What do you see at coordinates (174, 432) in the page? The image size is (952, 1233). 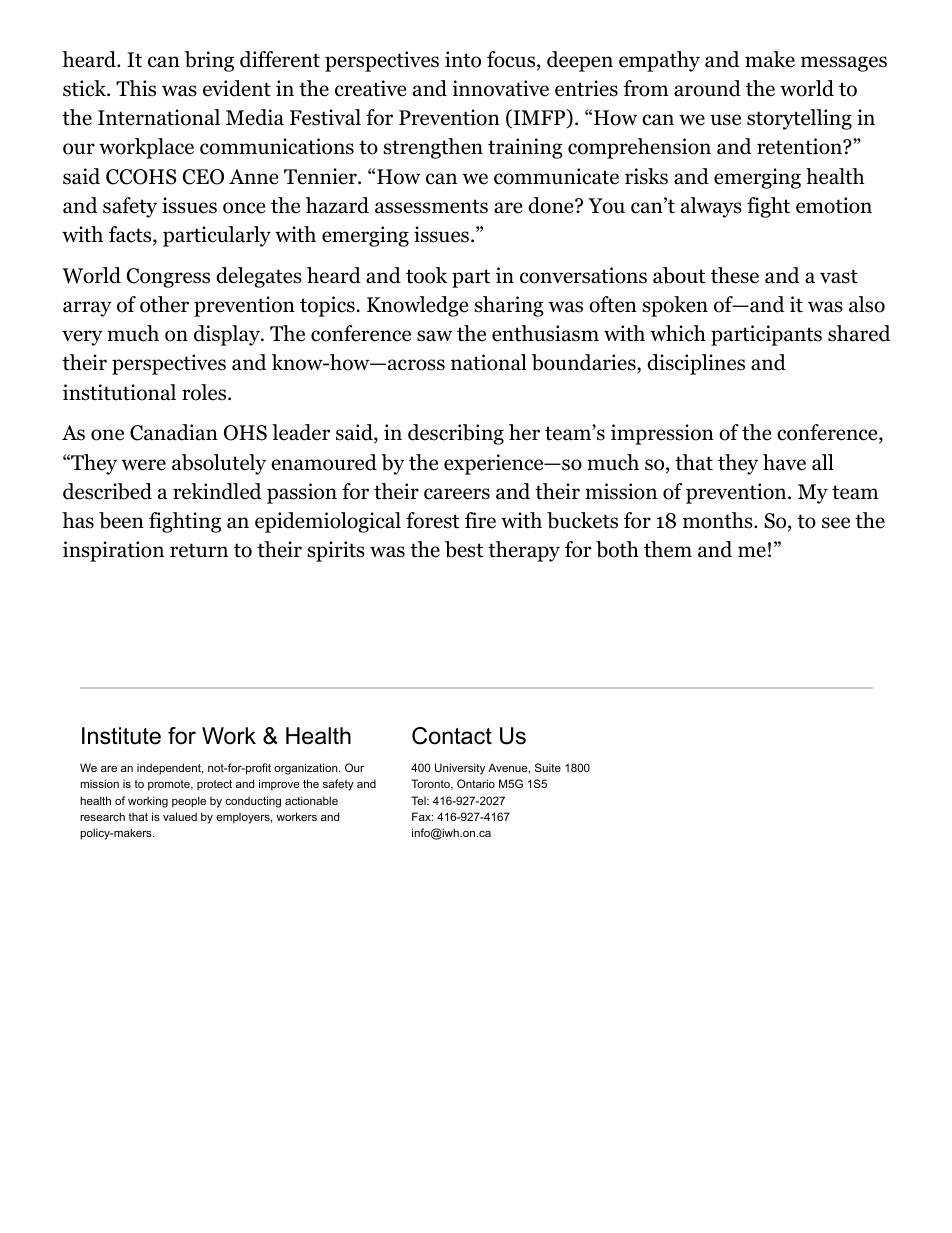 I see `Canadian` at bounding box center [174, 432].
